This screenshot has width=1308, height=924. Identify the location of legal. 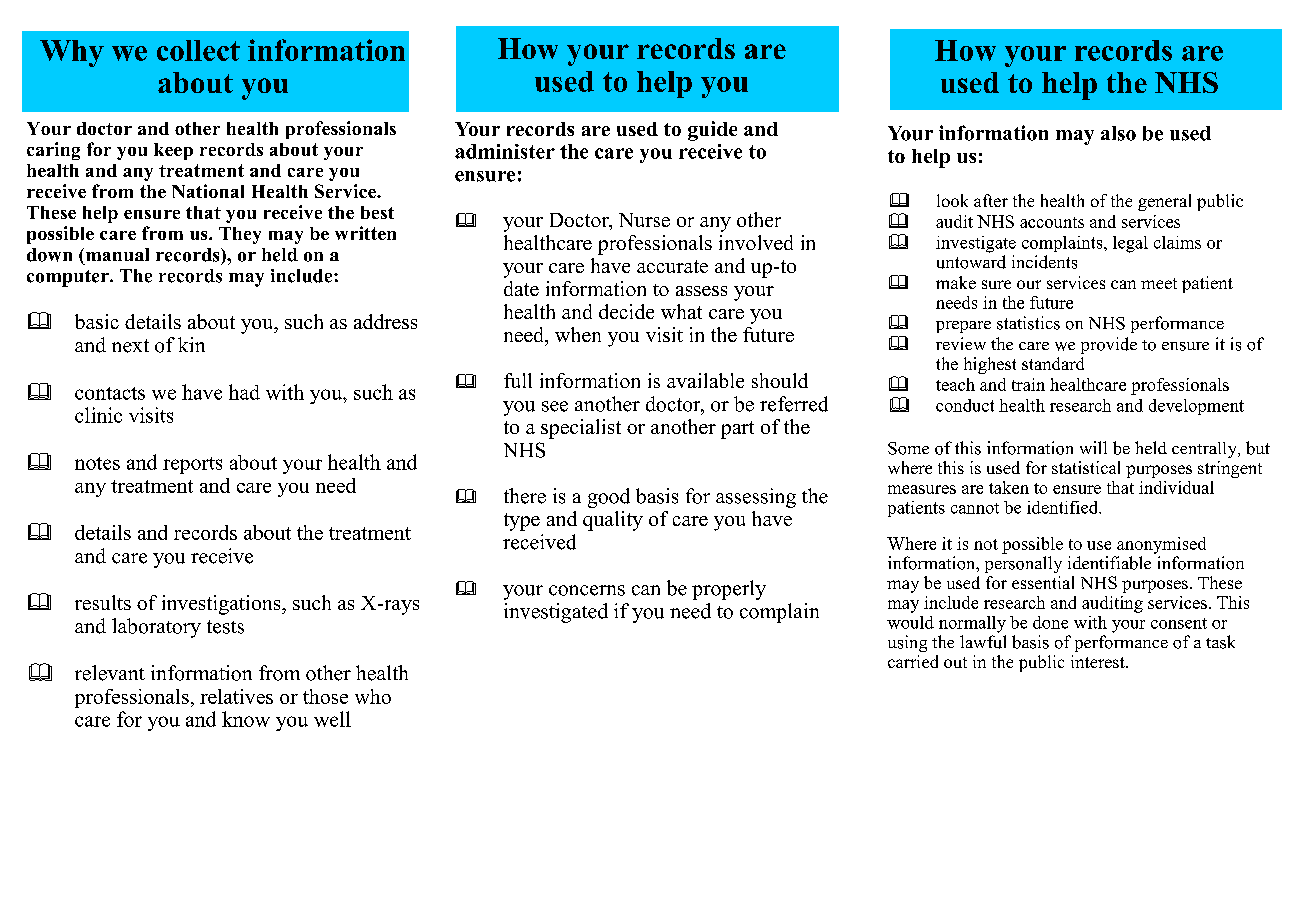
(1130, 244).
